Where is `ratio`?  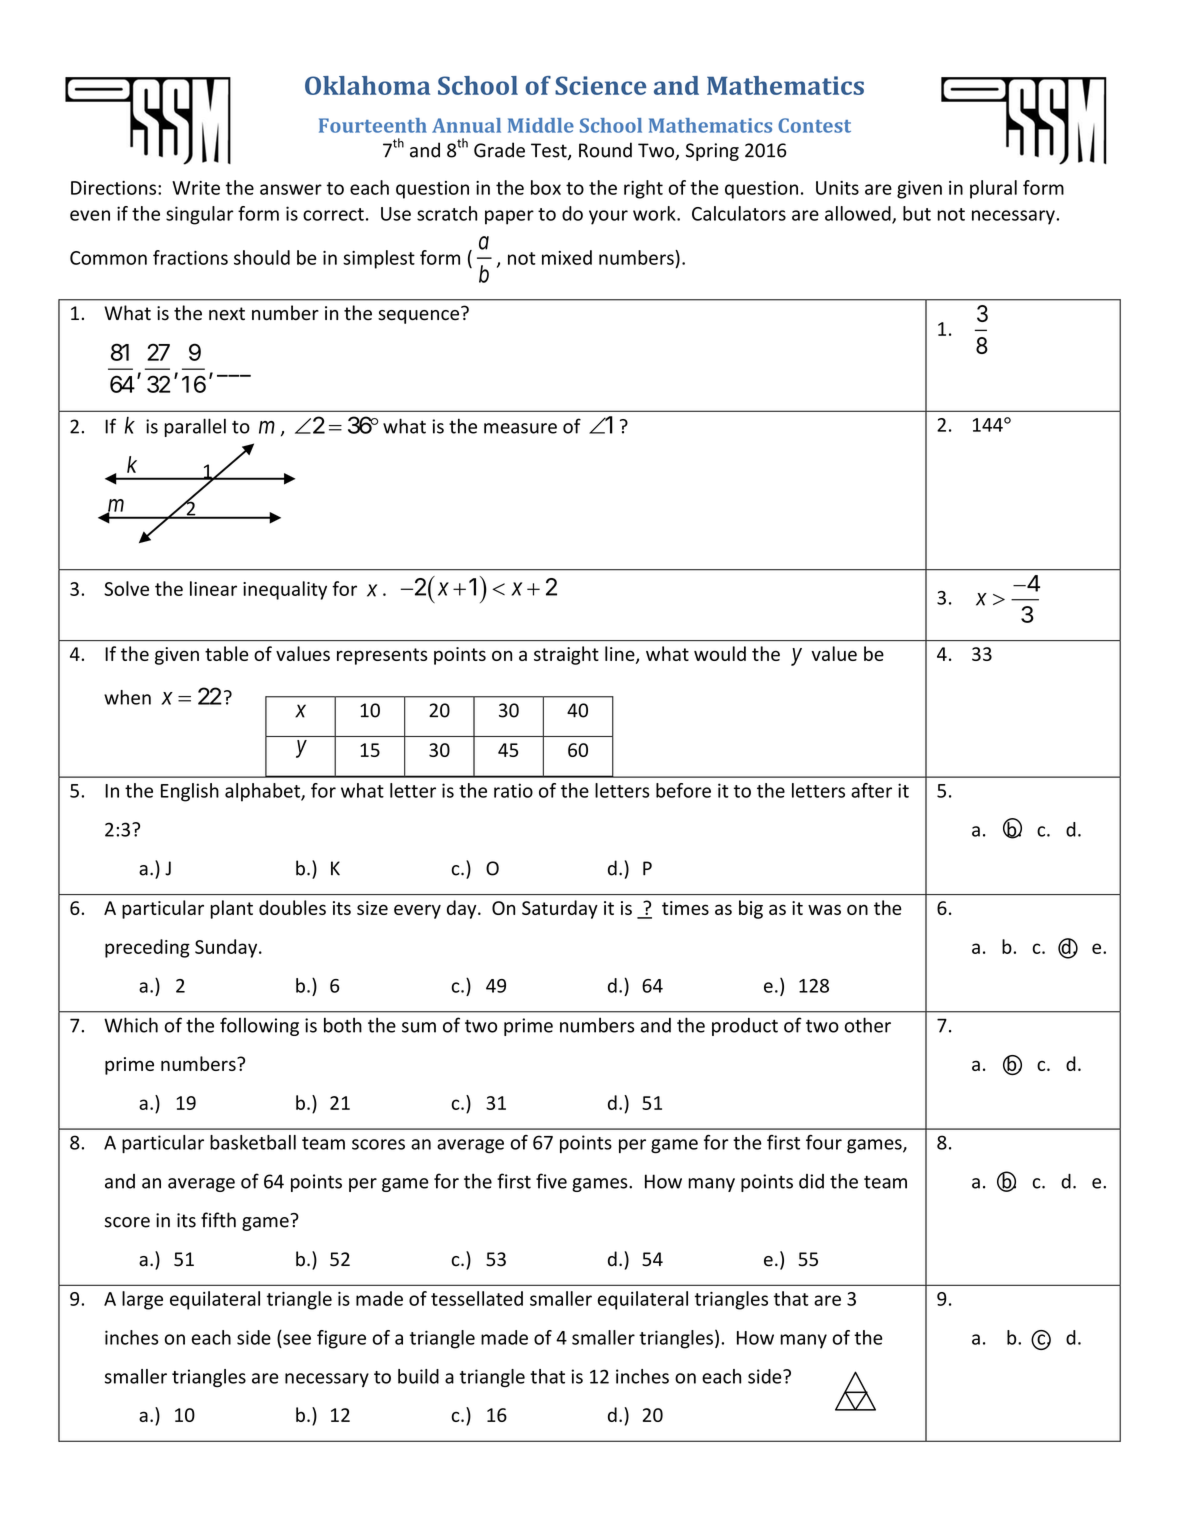 ratio is located at coordinates (513, 790).
